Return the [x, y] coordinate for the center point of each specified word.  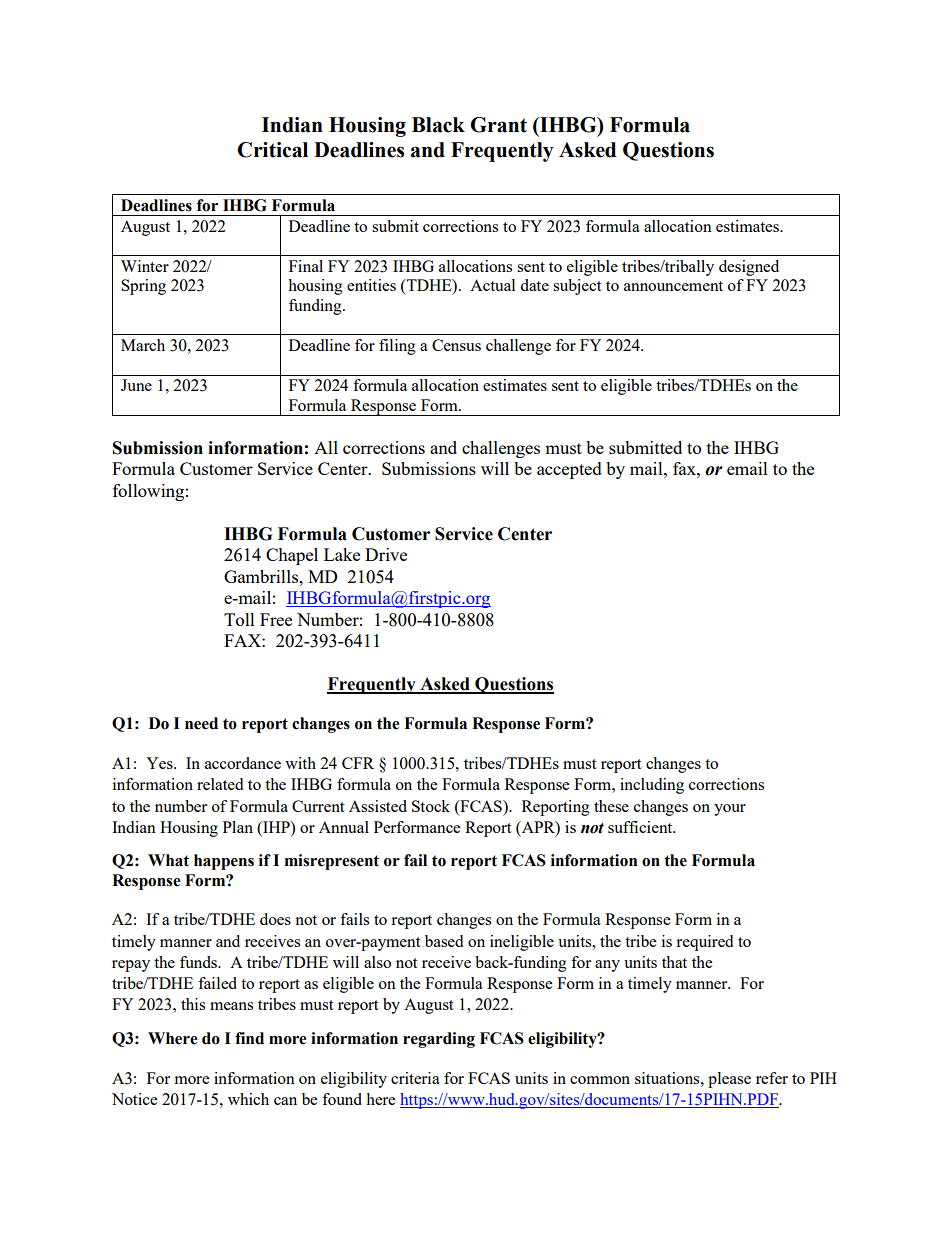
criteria [415, 1078]
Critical [272, 150]
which [248, 1099]
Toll [239, 619]
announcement [673, 286]
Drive [386, 554]
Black [438, 125]
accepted [569, 470]
